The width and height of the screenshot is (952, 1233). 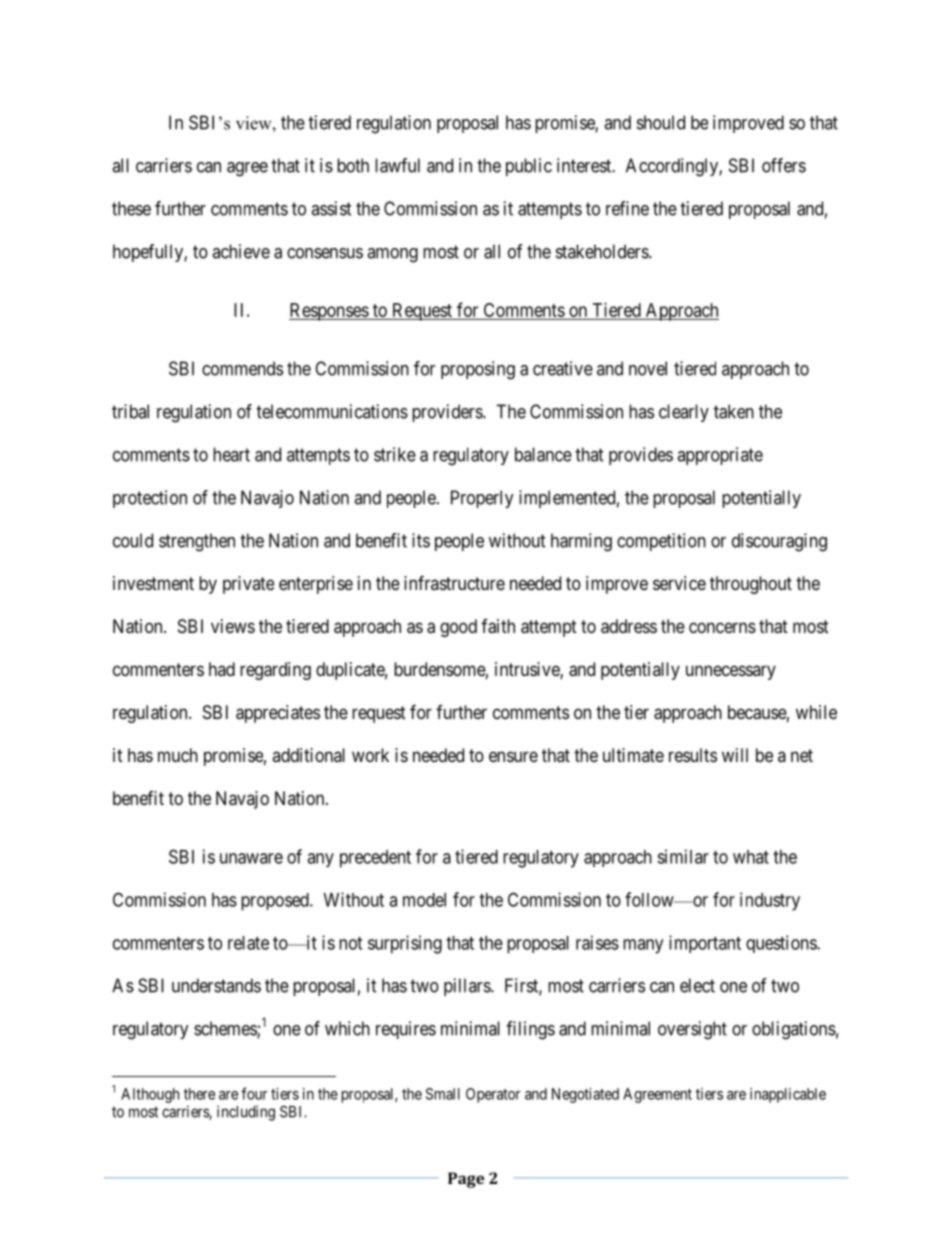 I want to click on these, so click(x=131, y=208).
